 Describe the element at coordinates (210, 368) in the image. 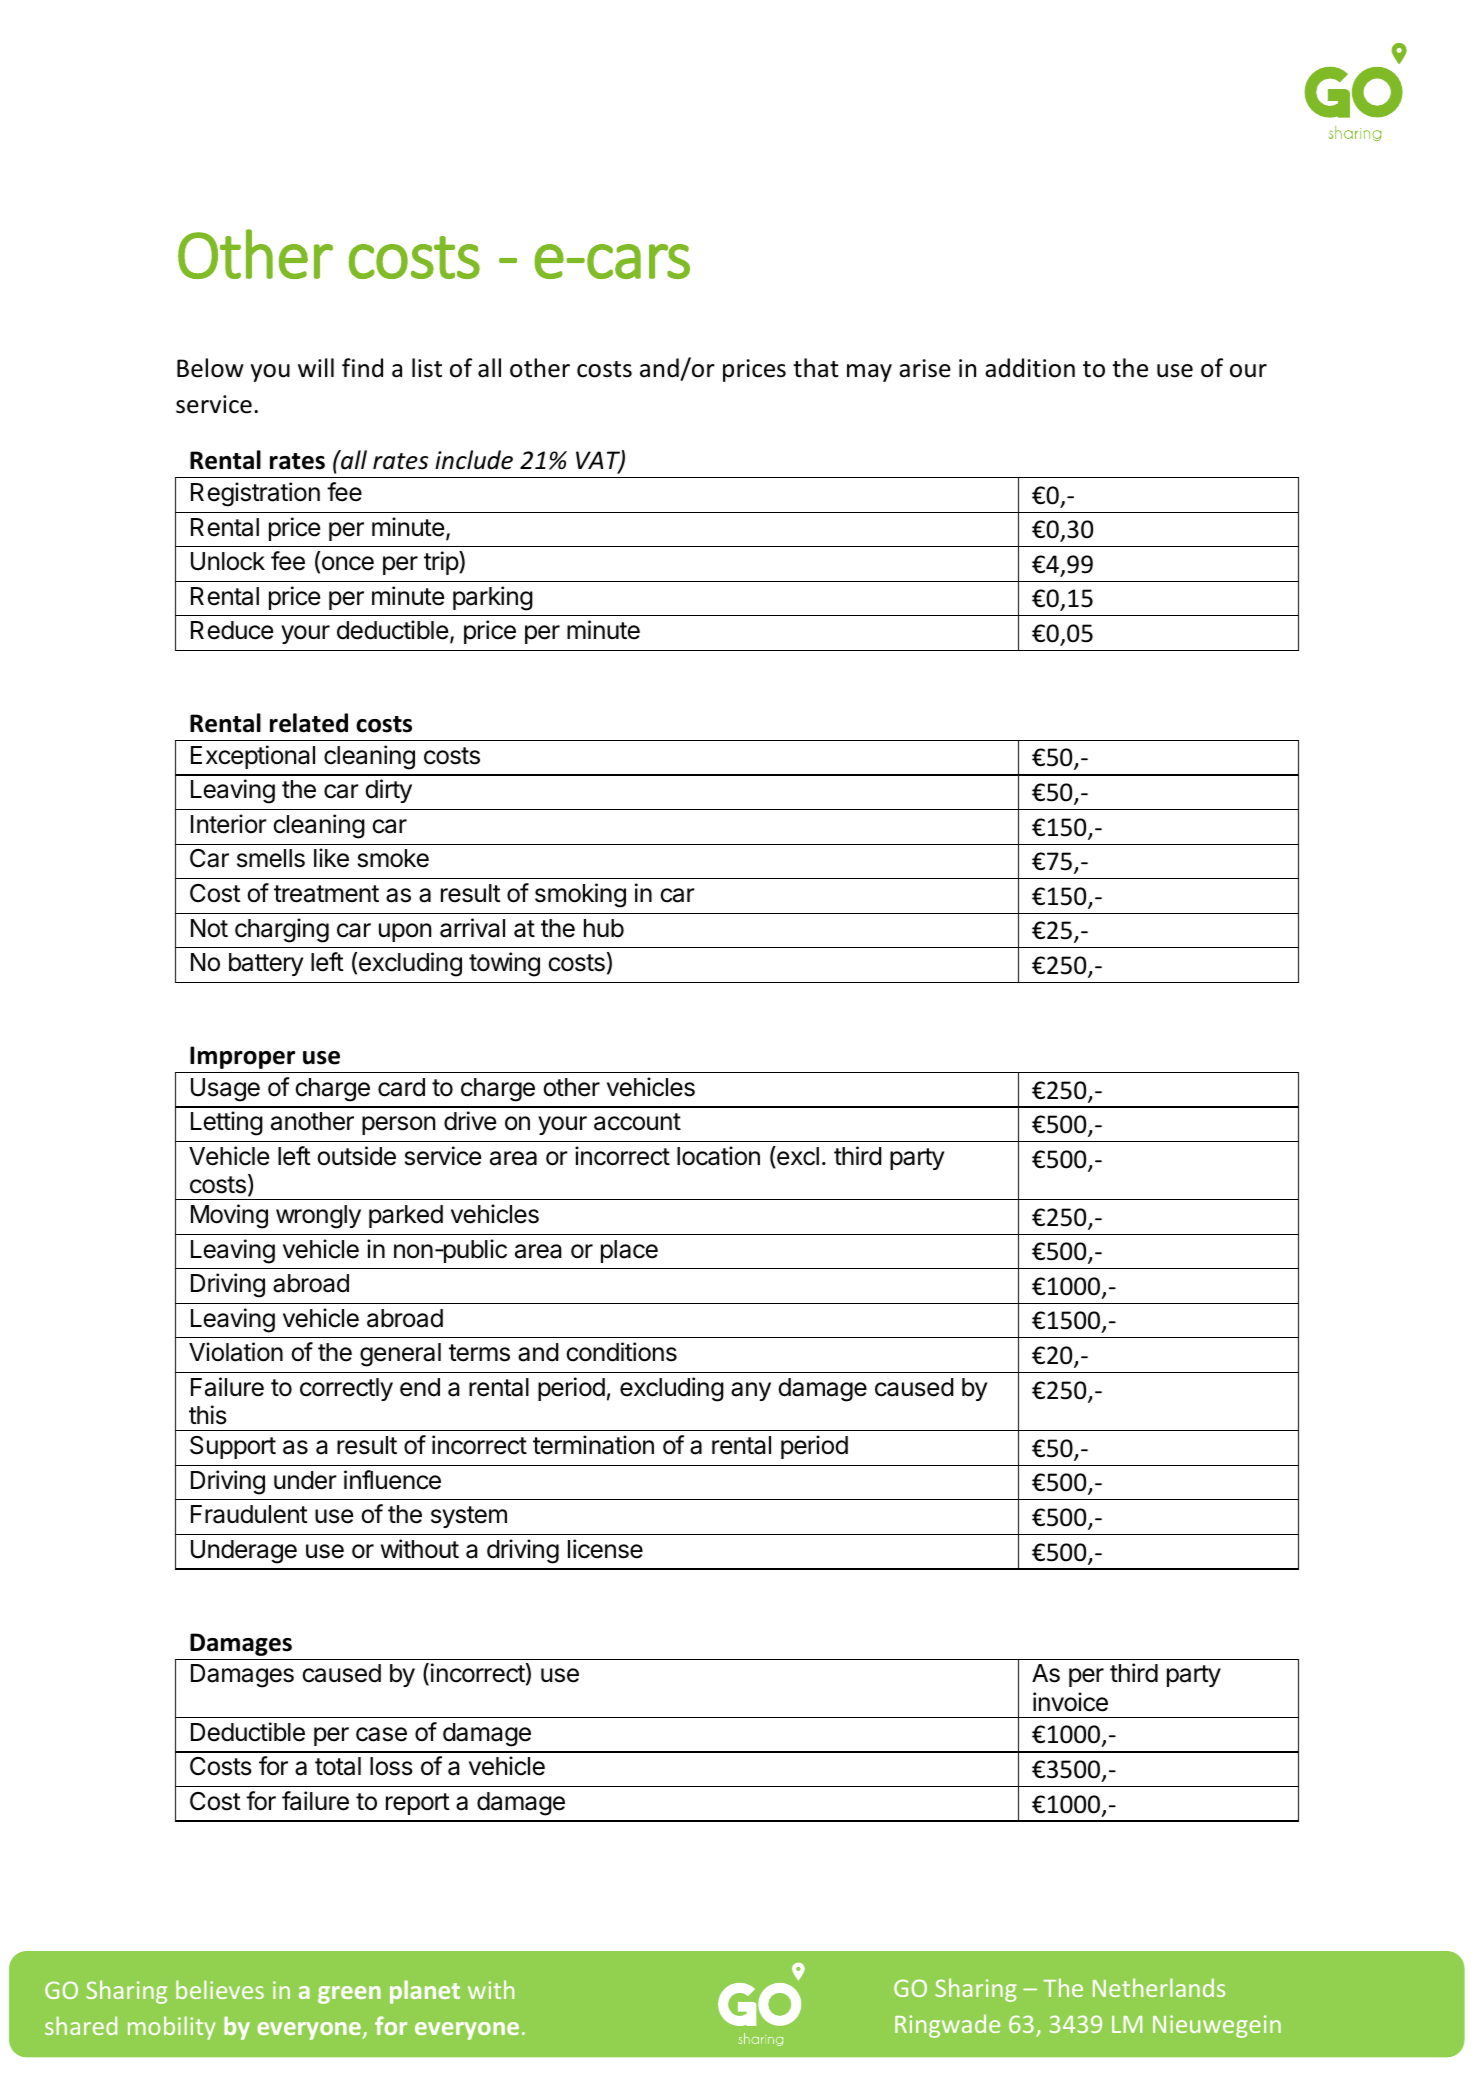

I see `Below` at that location.
